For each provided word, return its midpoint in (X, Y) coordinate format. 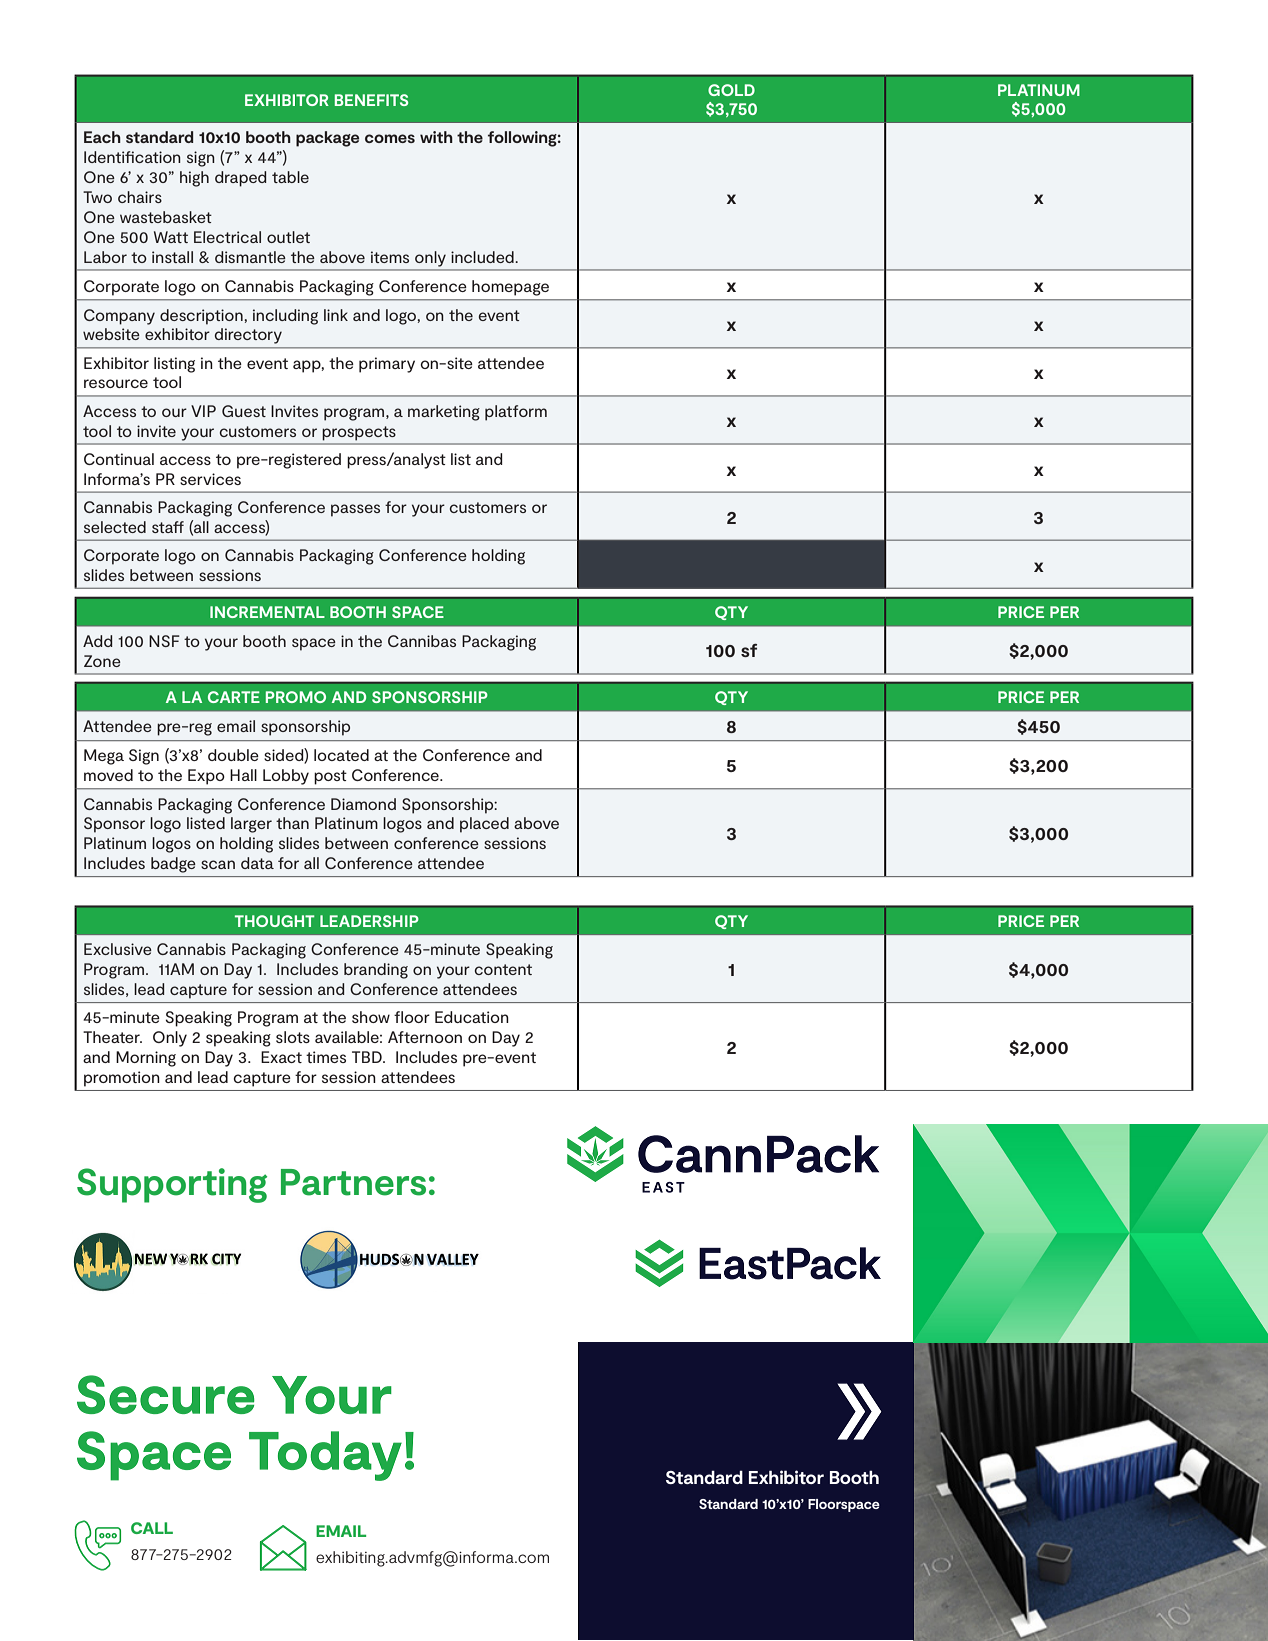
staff (168, 527)
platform (516, 413)
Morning (146, 1059)
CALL (152, 1528)
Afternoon (425, 1037)
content (503, 969)
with (436, 137)
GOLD (731, 90)
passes (355, 510)
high (194, 179)
